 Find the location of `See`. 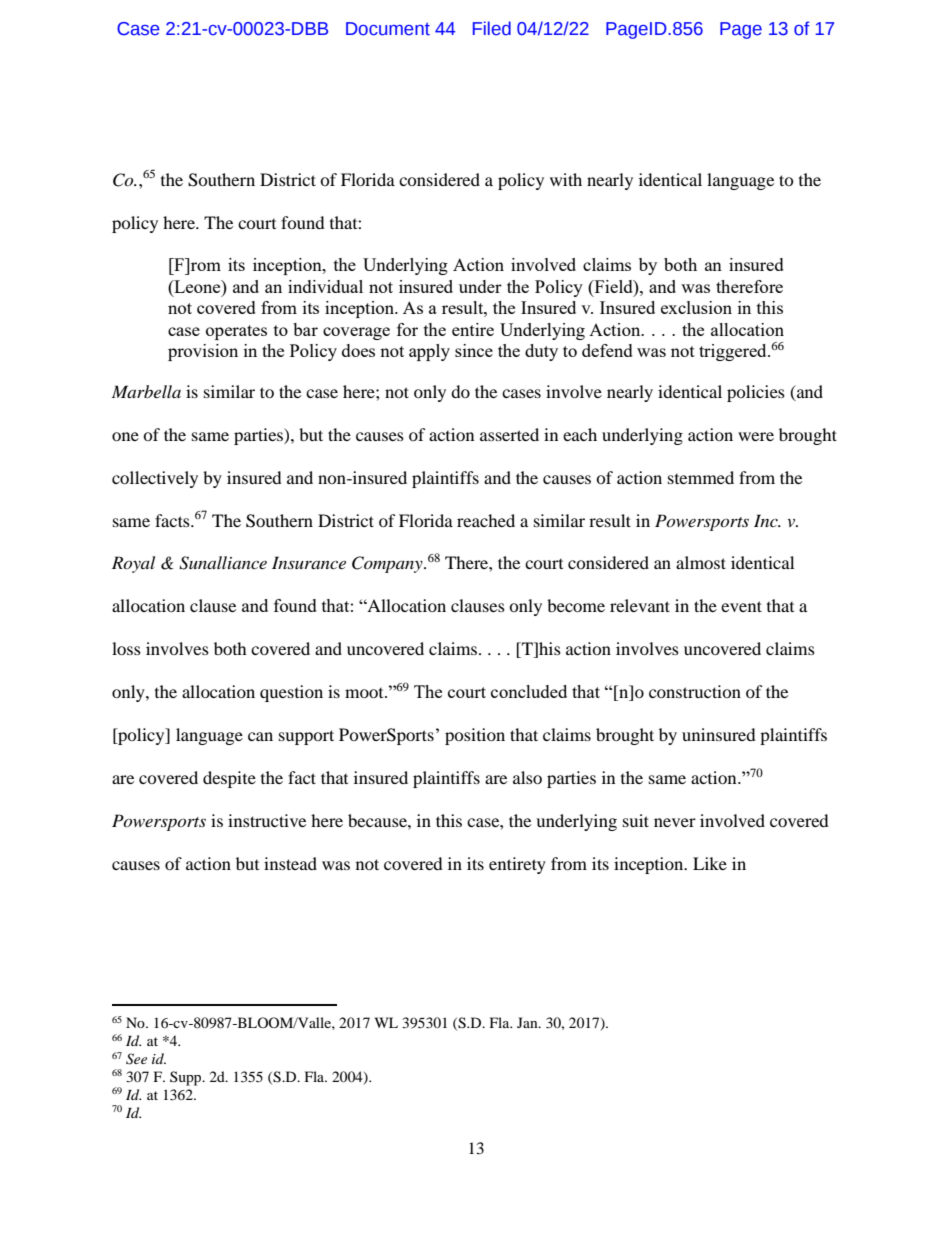

See is located at coordinates (136, 1059).
